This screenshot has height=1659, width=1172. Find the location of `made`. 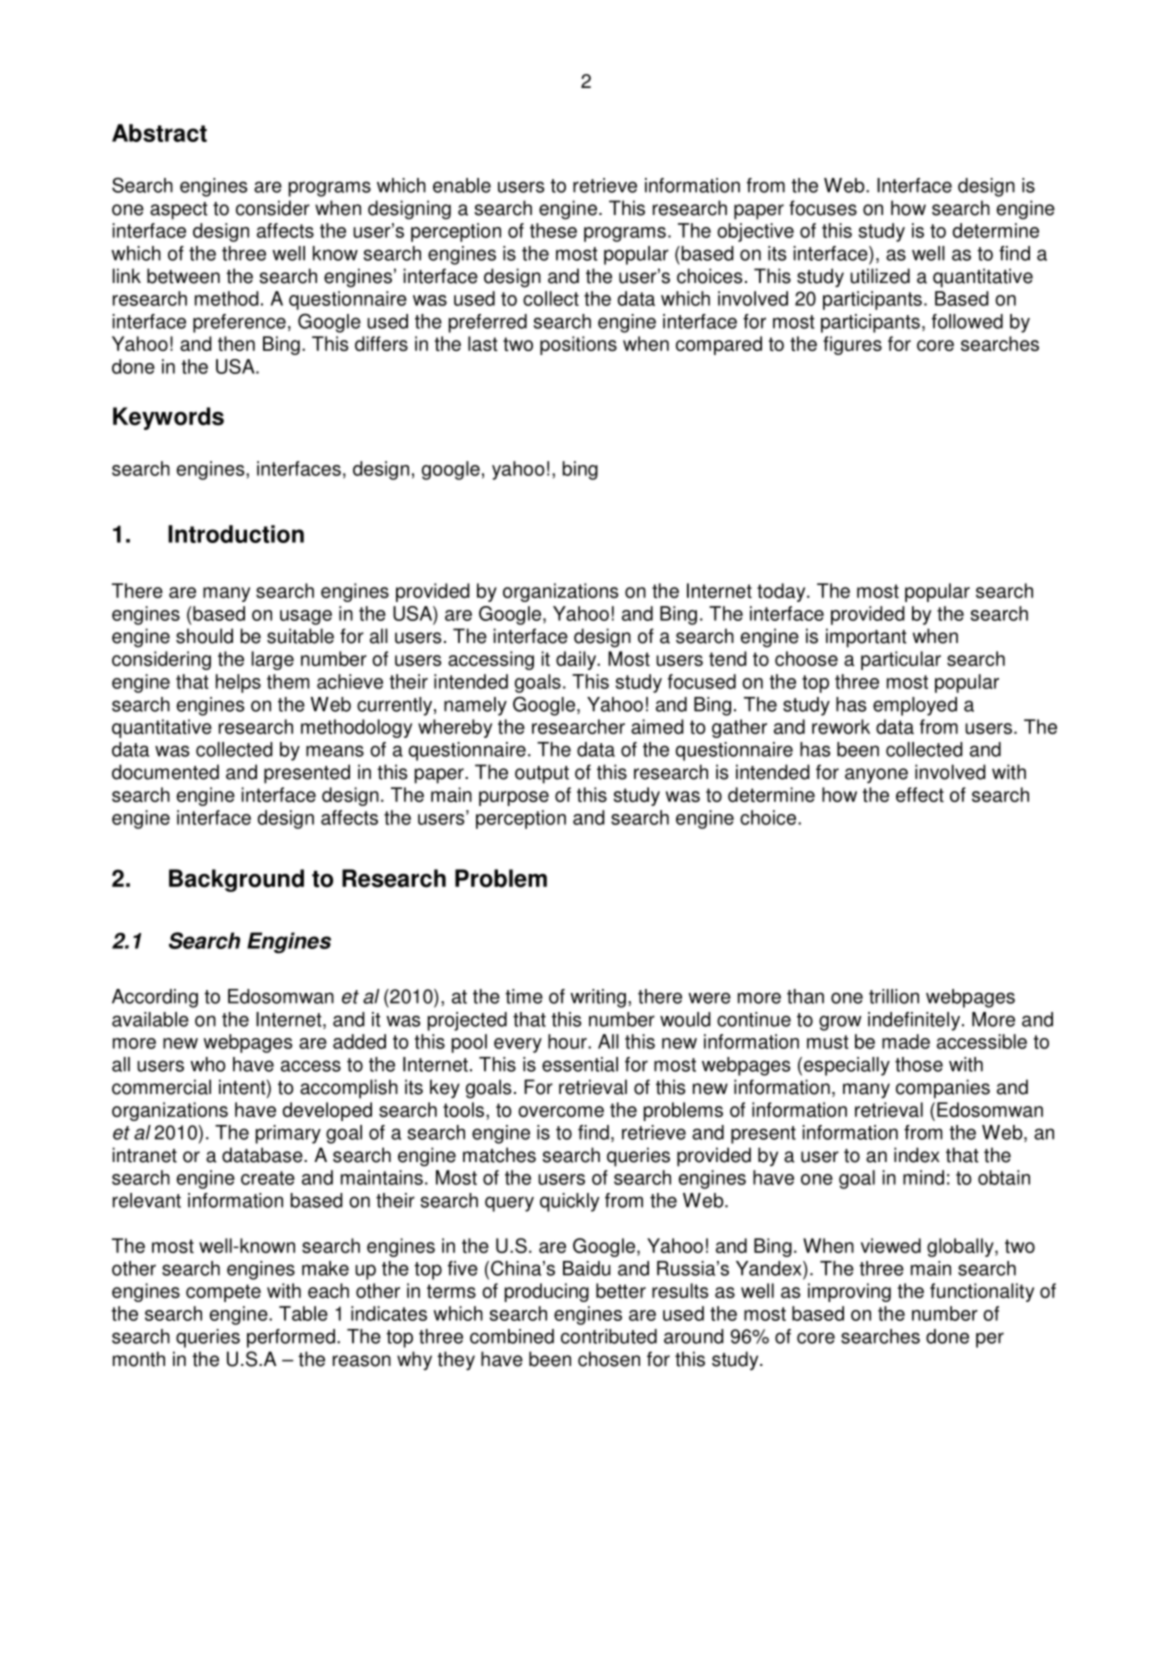

made is located at coordinates (906, 1041).
